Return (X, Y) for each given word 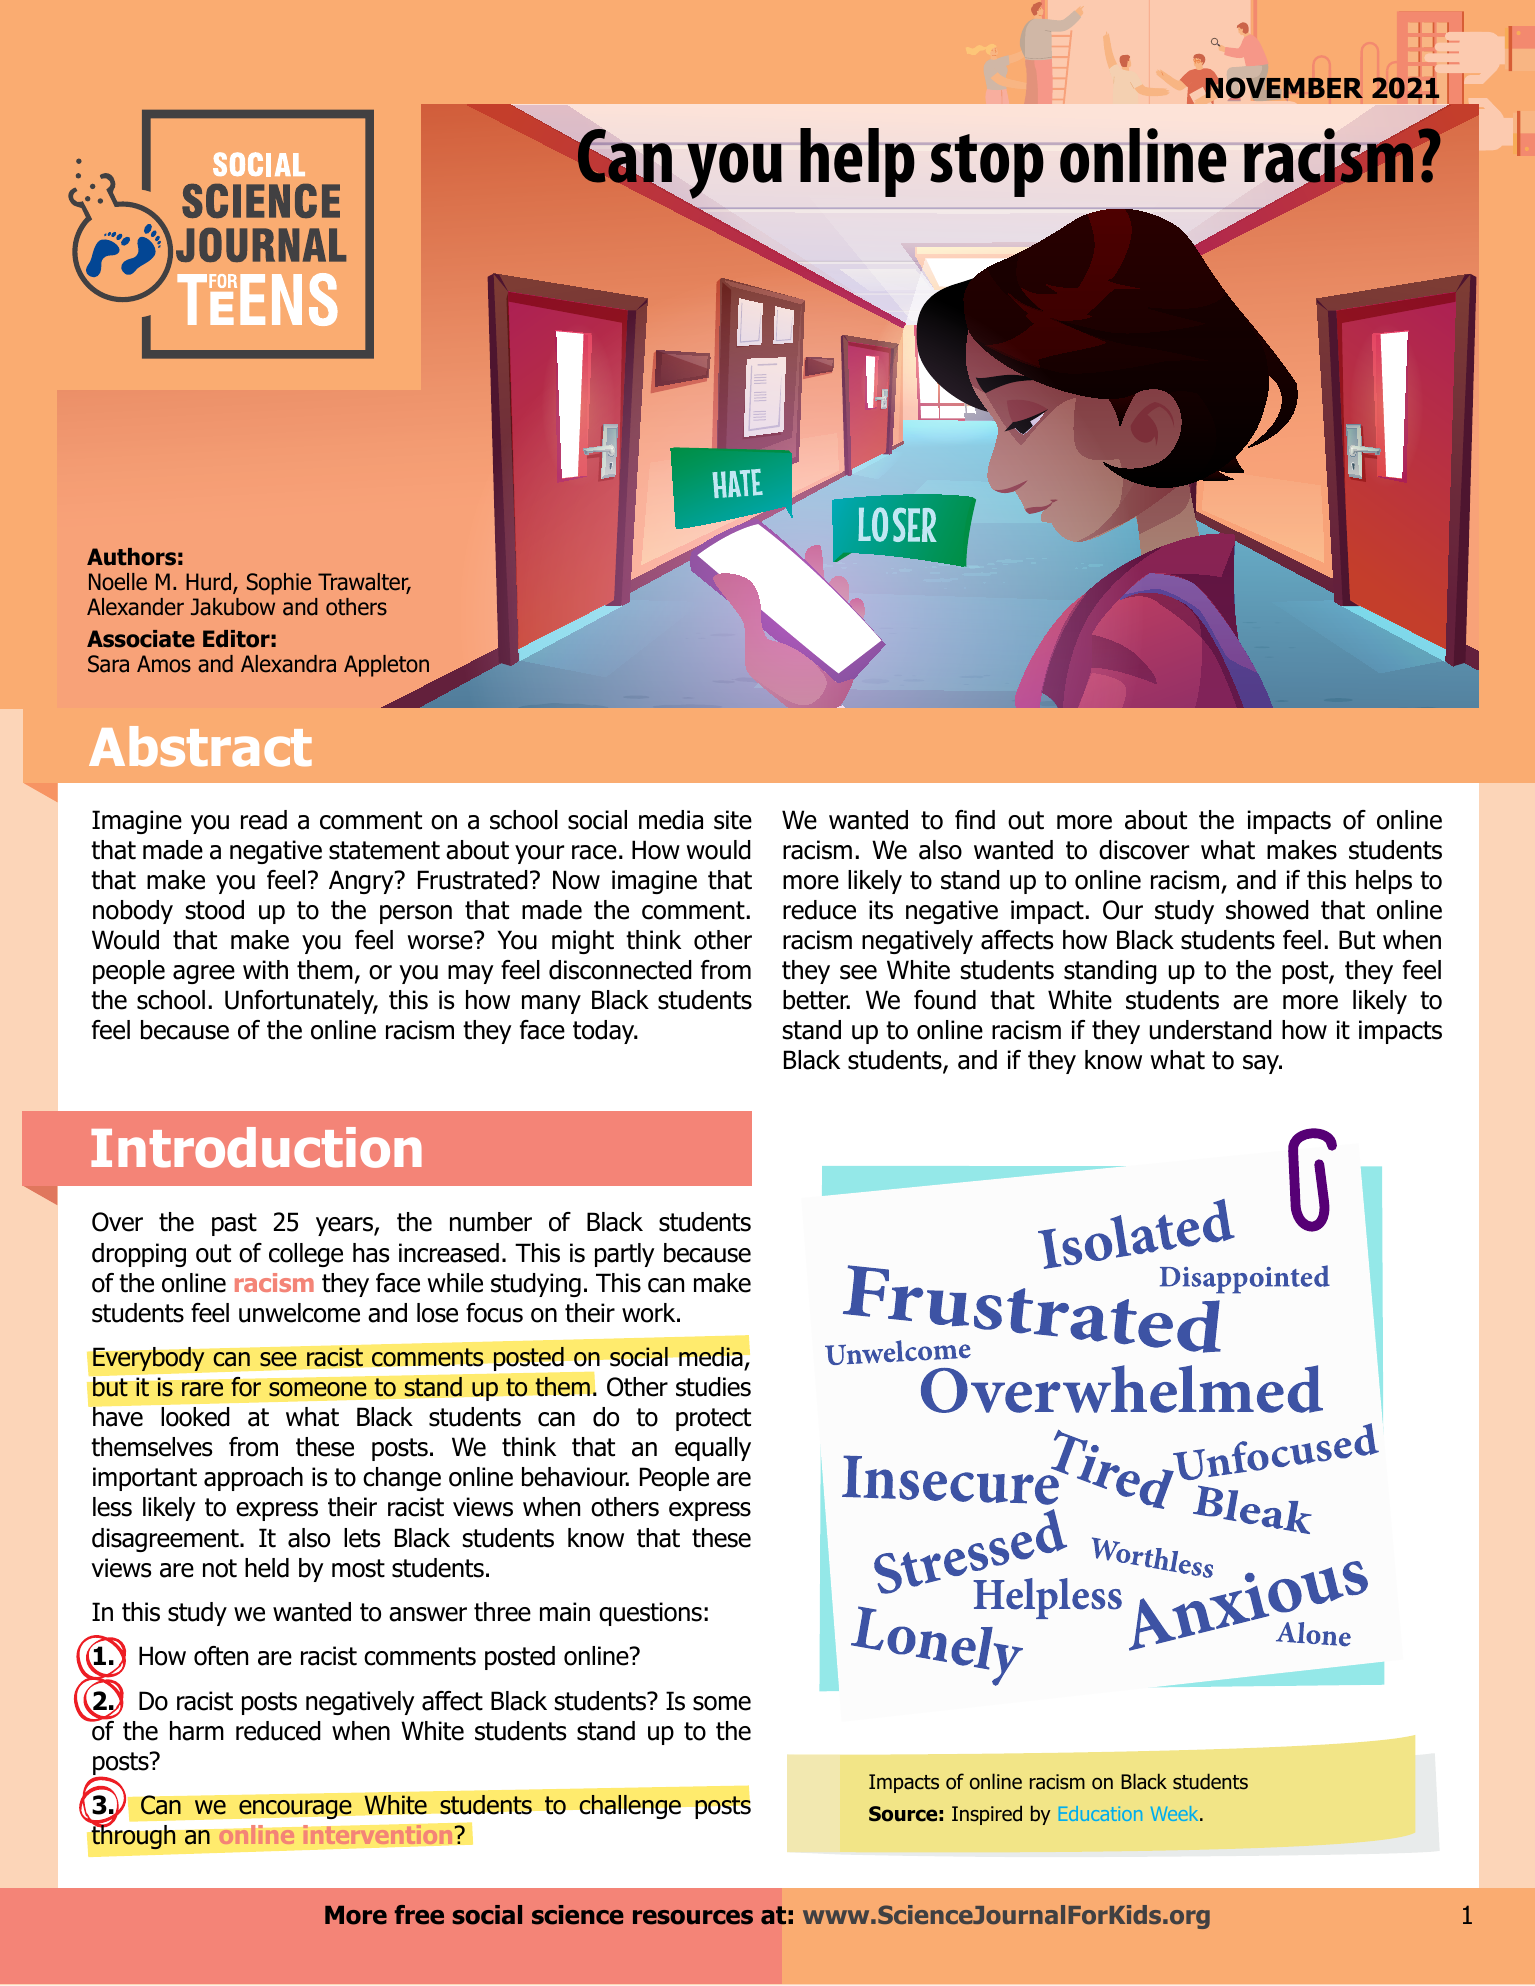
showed (1267, 910)
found (945, 1000)
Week (1176, 1813)
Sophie (279, 584)
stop (987, 165)
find (975, 820)
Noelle (118, 582)
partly (625, 1255)
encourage (295, 1809)
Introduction (256, 1147)
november (1284, 88)
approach (253, 1479)
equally (713, 1449)
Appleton (386, 666)
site (733, 820)
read (264, 820)
